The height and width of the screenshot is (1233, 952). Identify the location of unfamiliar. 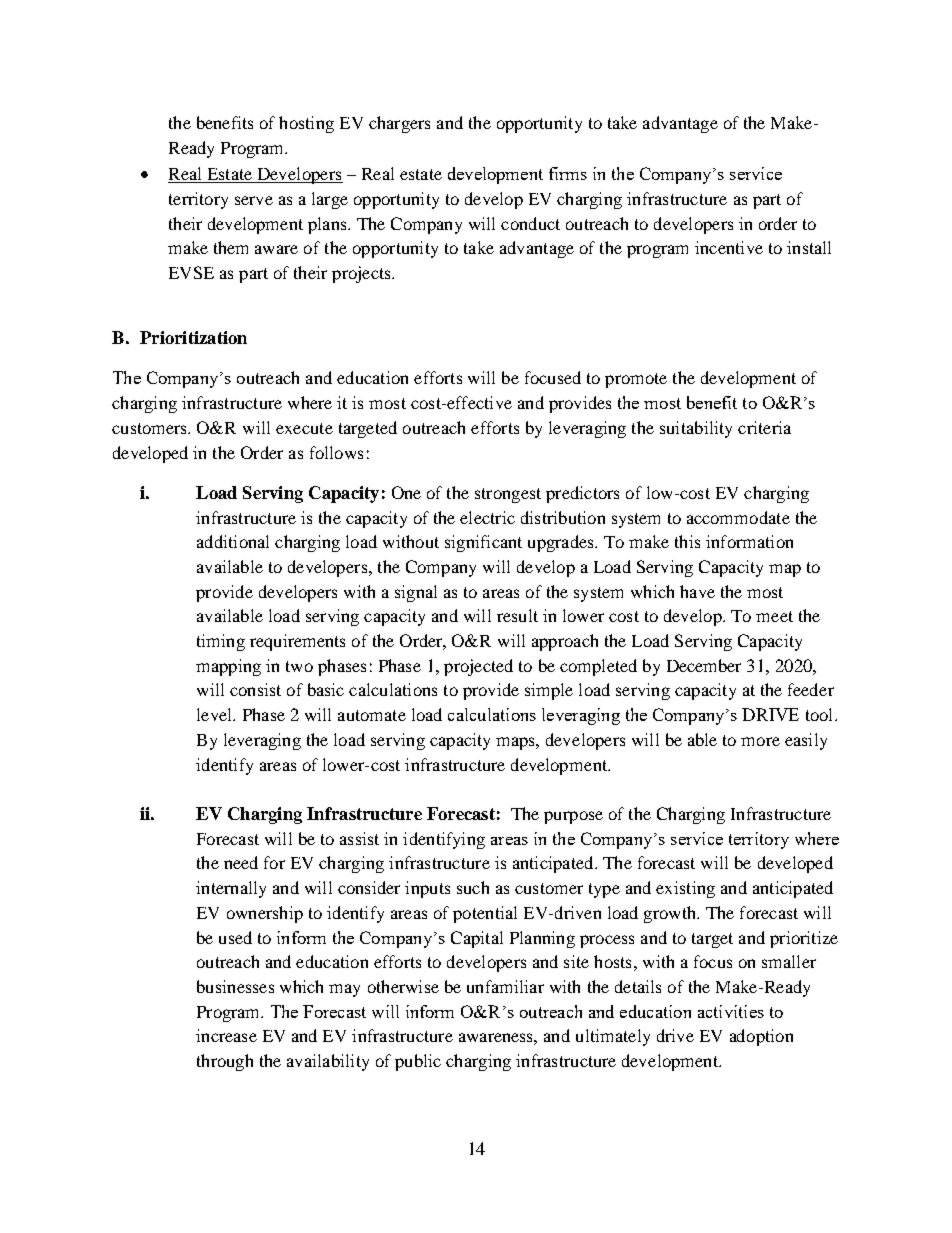
(505, 986).
